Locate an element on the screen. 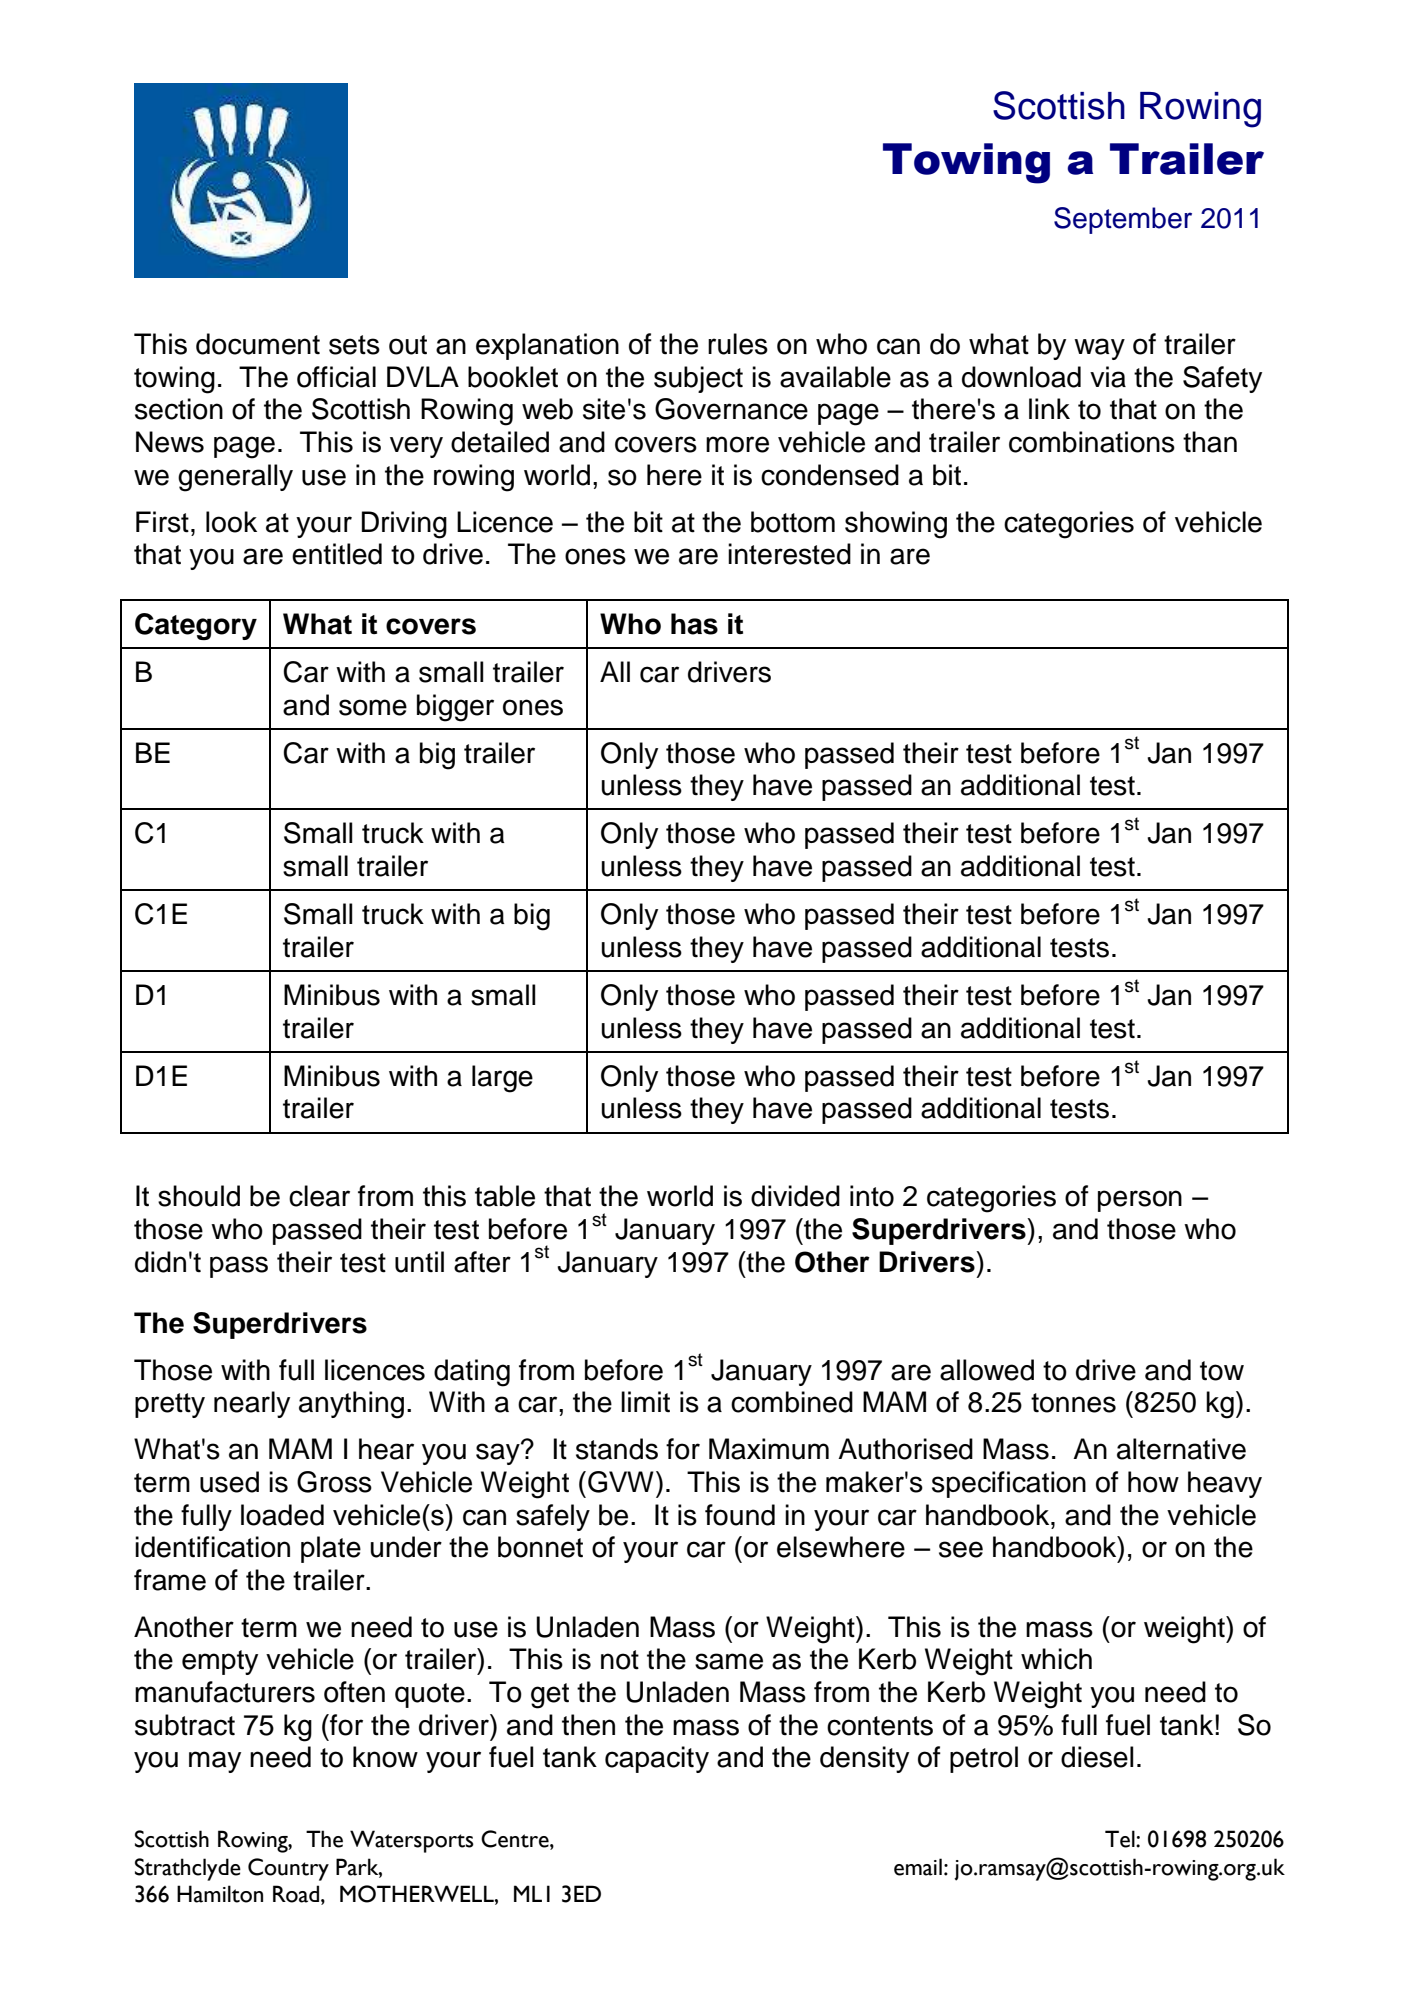 This screenshot has height=1994, width=1409. capacity is located at coordinates (657, 1759).
